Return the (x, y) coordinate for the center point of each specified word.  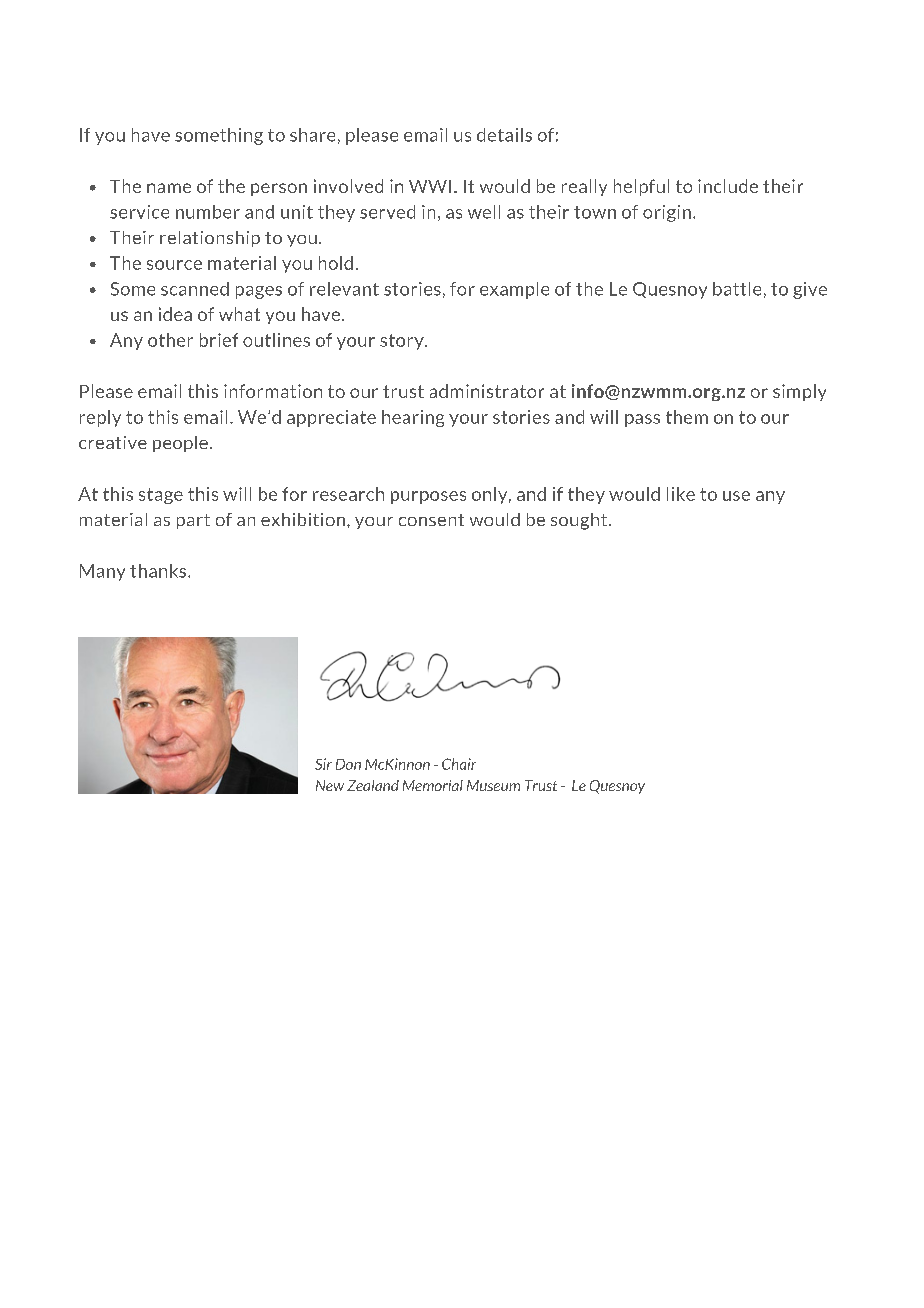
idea (175, 314)
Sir (323, 764)
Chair (459, 764)
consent (431, 520)
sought (580, 521)
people (180, 444)
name (169, 188)
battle (737, 289)
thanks (159, 571)
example (514, 290)
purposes (428, 497)
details (504, 135)
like (681, 494)
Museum (493, 785)
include (728, 186)
